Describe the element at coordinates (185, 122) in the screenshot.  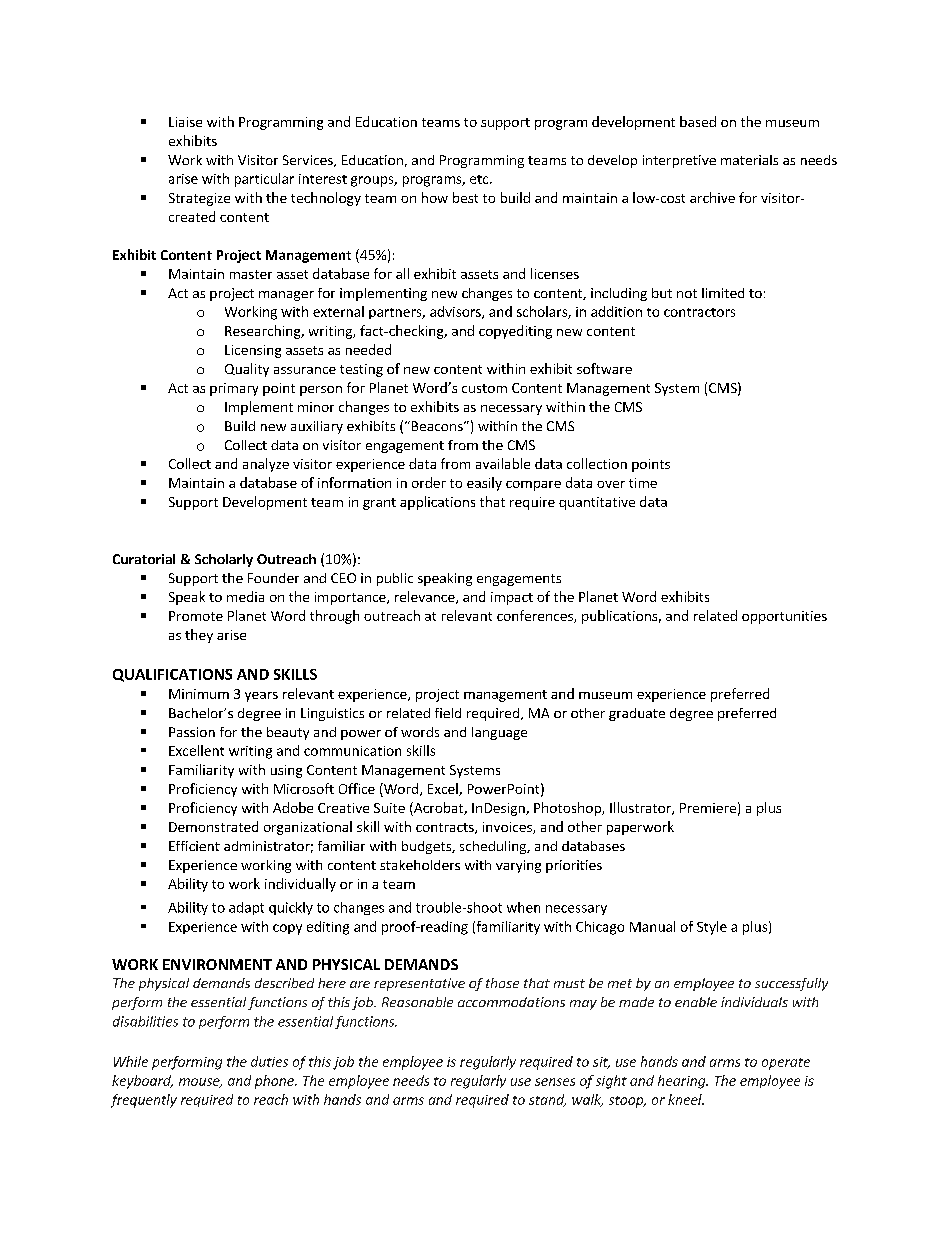
I see `Liaise` at that location.
